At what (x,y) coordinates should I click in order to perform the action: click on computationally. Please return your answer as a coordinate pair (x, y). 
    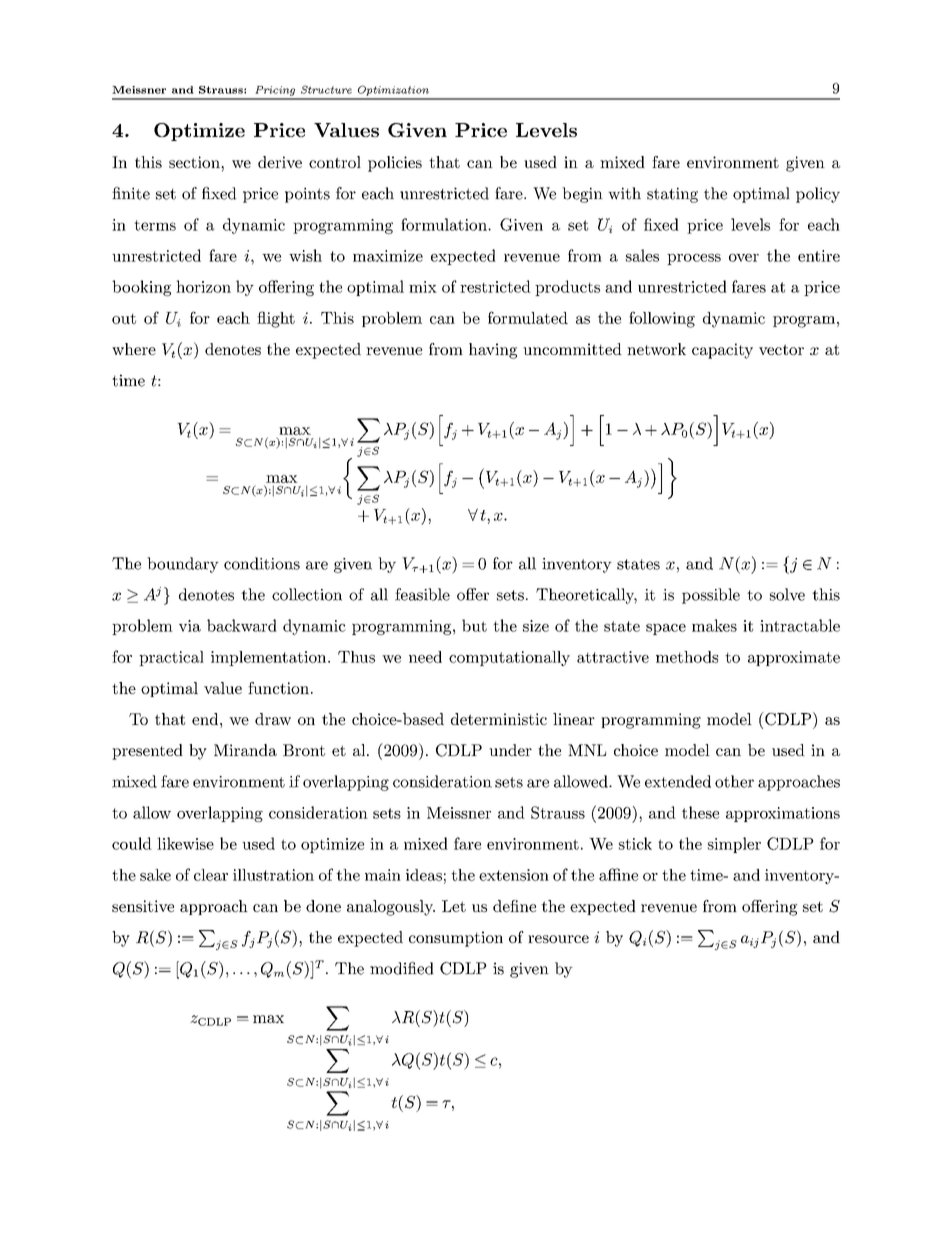
    Looking at the image, I should click on (509, 658).
